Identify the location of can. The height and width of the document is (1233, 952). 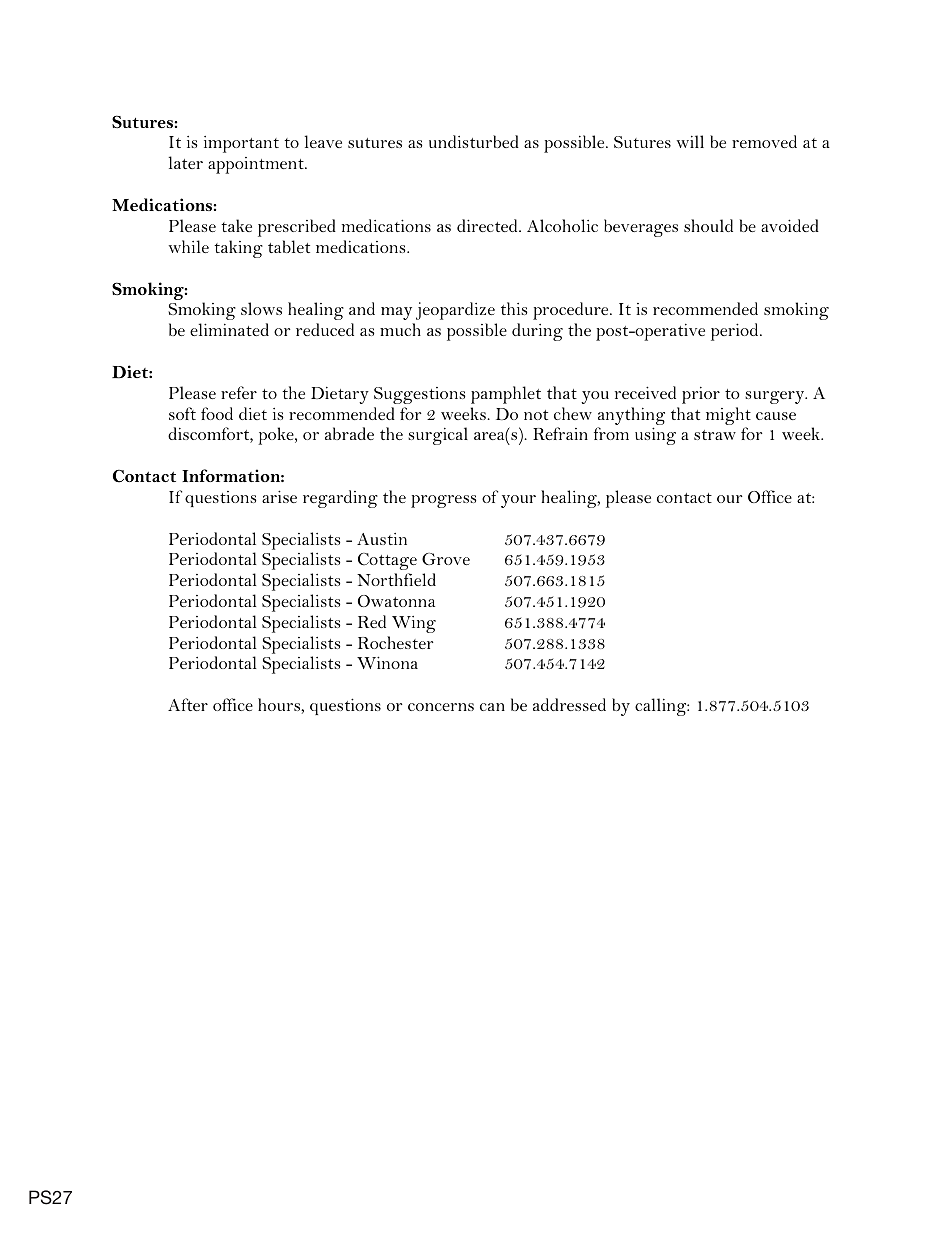
(492, 707).
